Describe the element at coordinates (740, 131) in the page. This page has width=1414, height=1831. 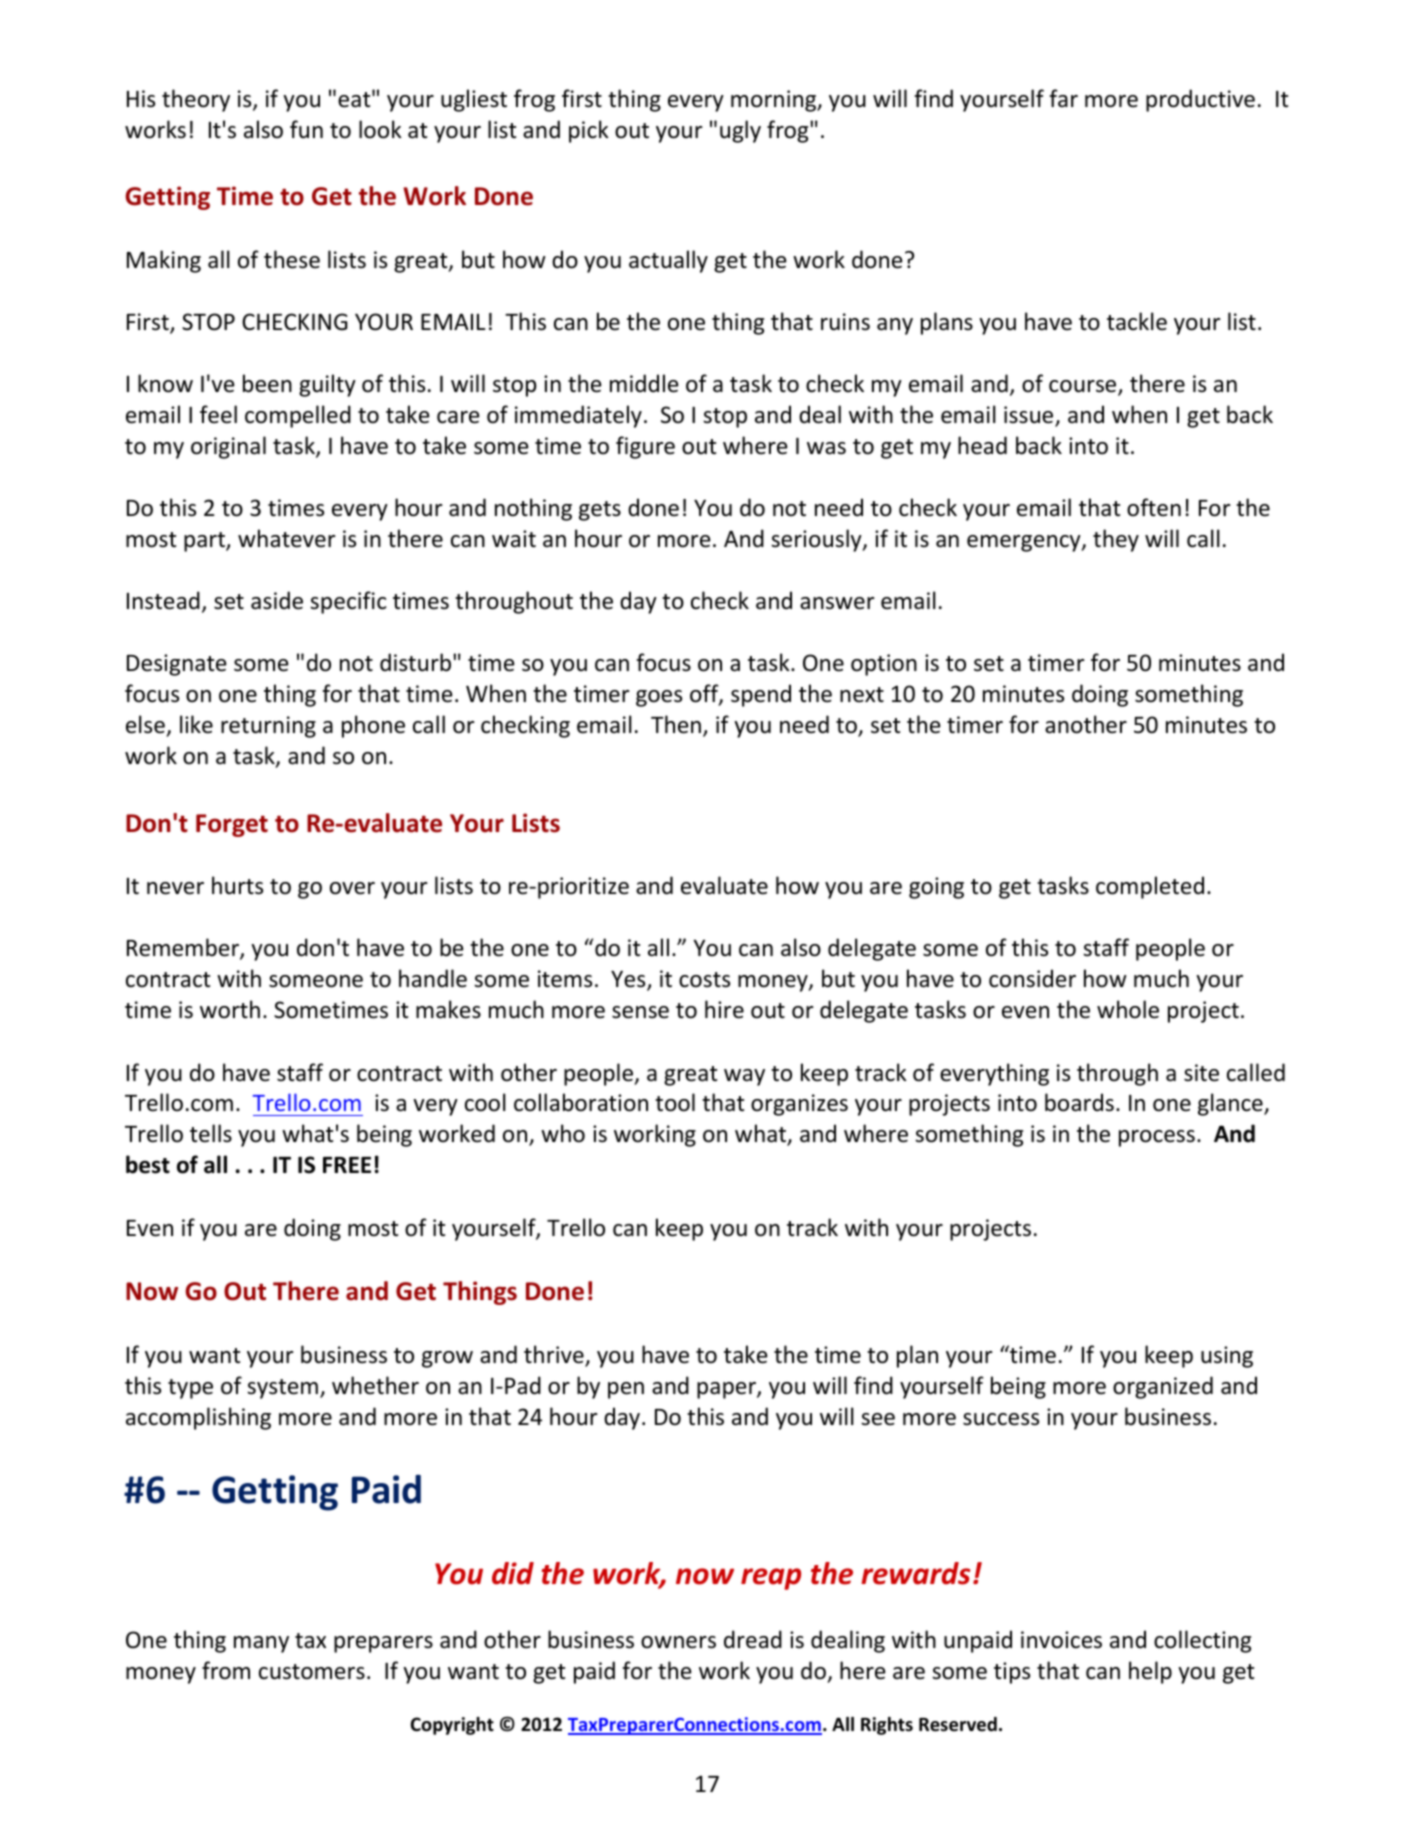
I see `ugly` at that location.
